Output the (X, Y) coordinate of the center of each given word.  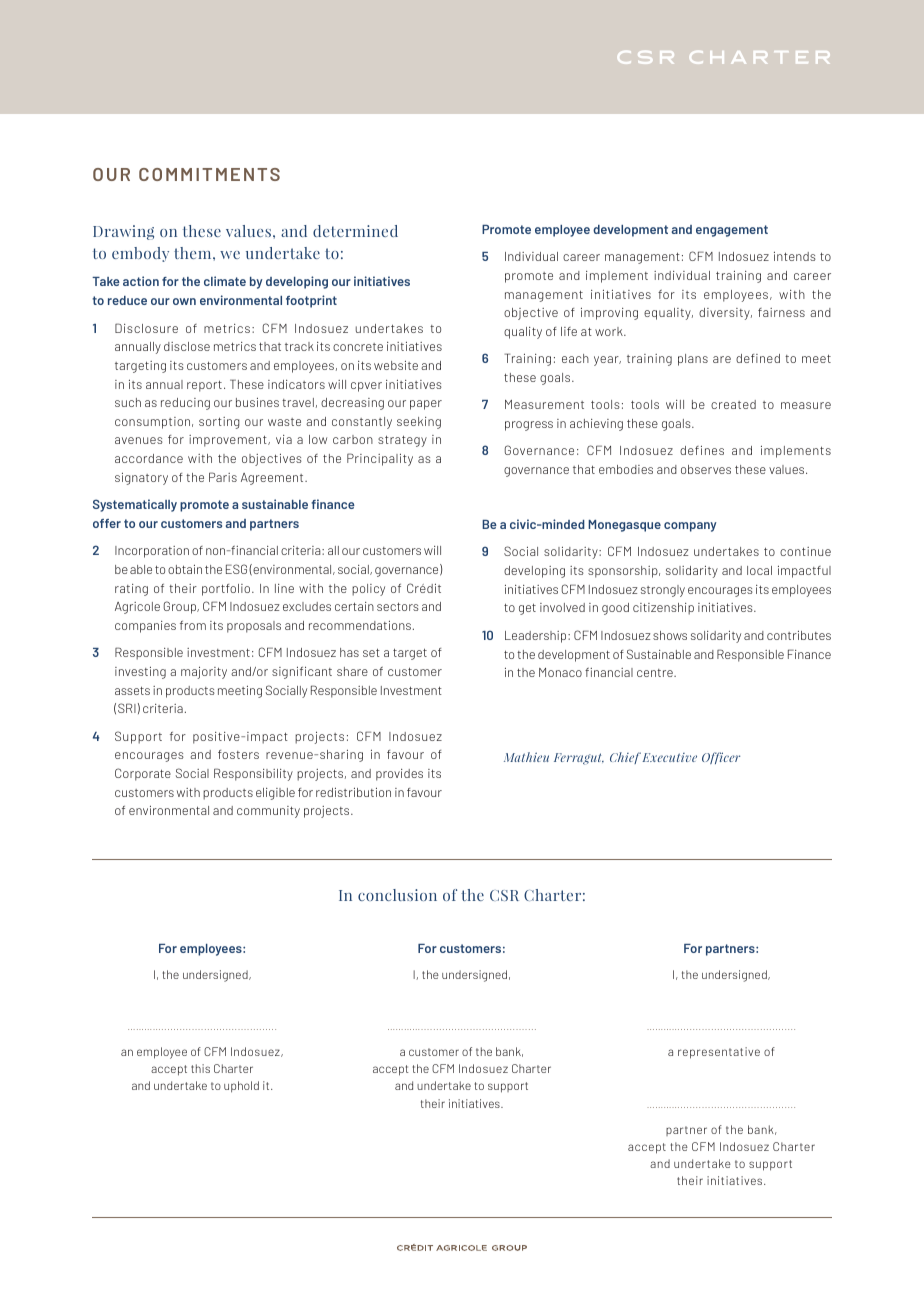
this (200, 1068)
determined (355, 231)
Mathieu (526, 757)
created (733, 404)
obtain (185, 569)
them (194, 253)
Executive (669, 757)
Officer (721, 758)
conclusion (397, 895)
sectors (398, 606)
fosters (238, 754)
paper (426, 405)
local (759, 570)
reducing (185, 404)
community (268, 812)
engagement (732, 231)
